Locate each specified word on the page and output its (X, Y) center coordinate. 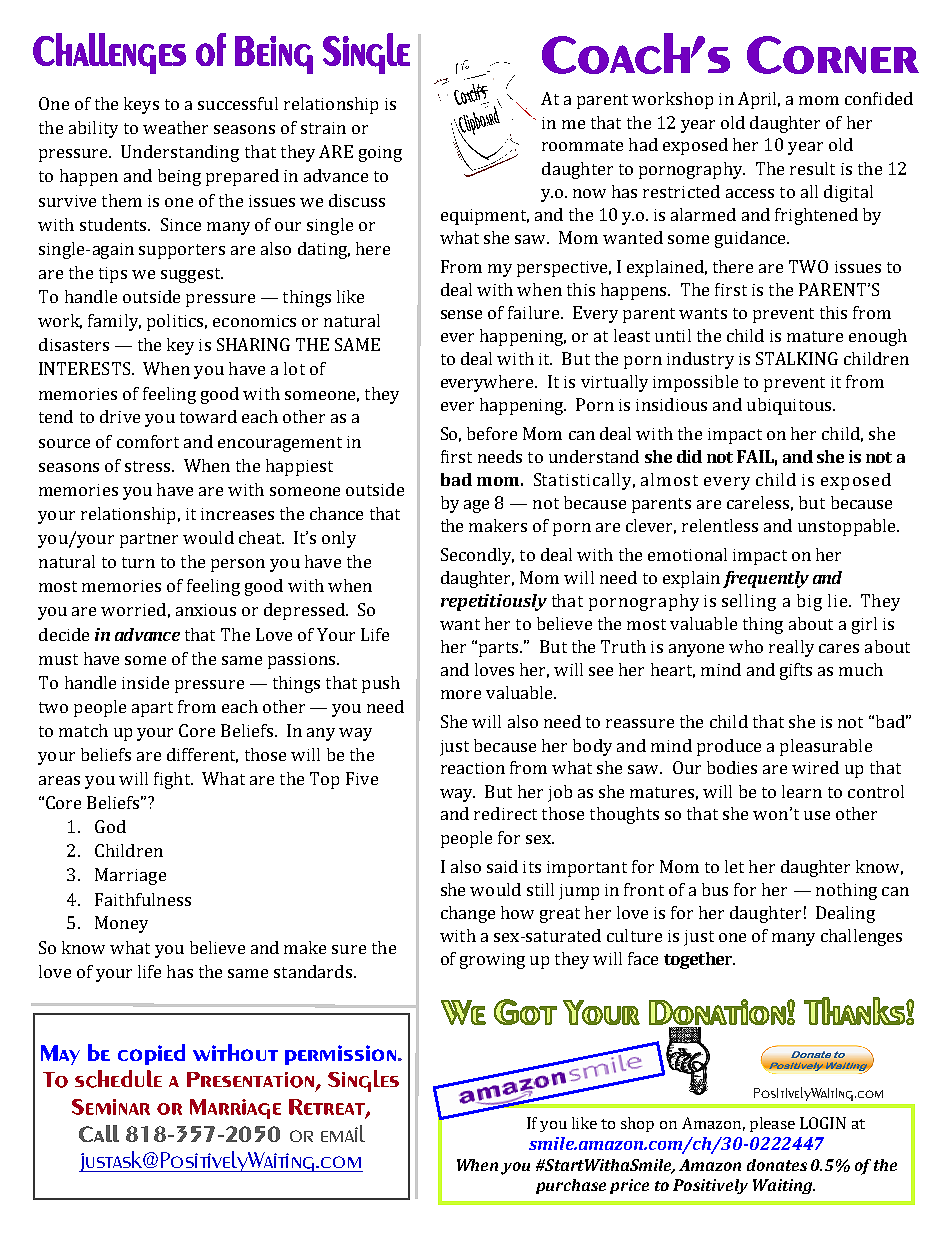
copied (151, 1054)
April (759, 100)
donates (777, 1165)
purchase (571, 1186)
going (380, 154)
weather (175, 127)
